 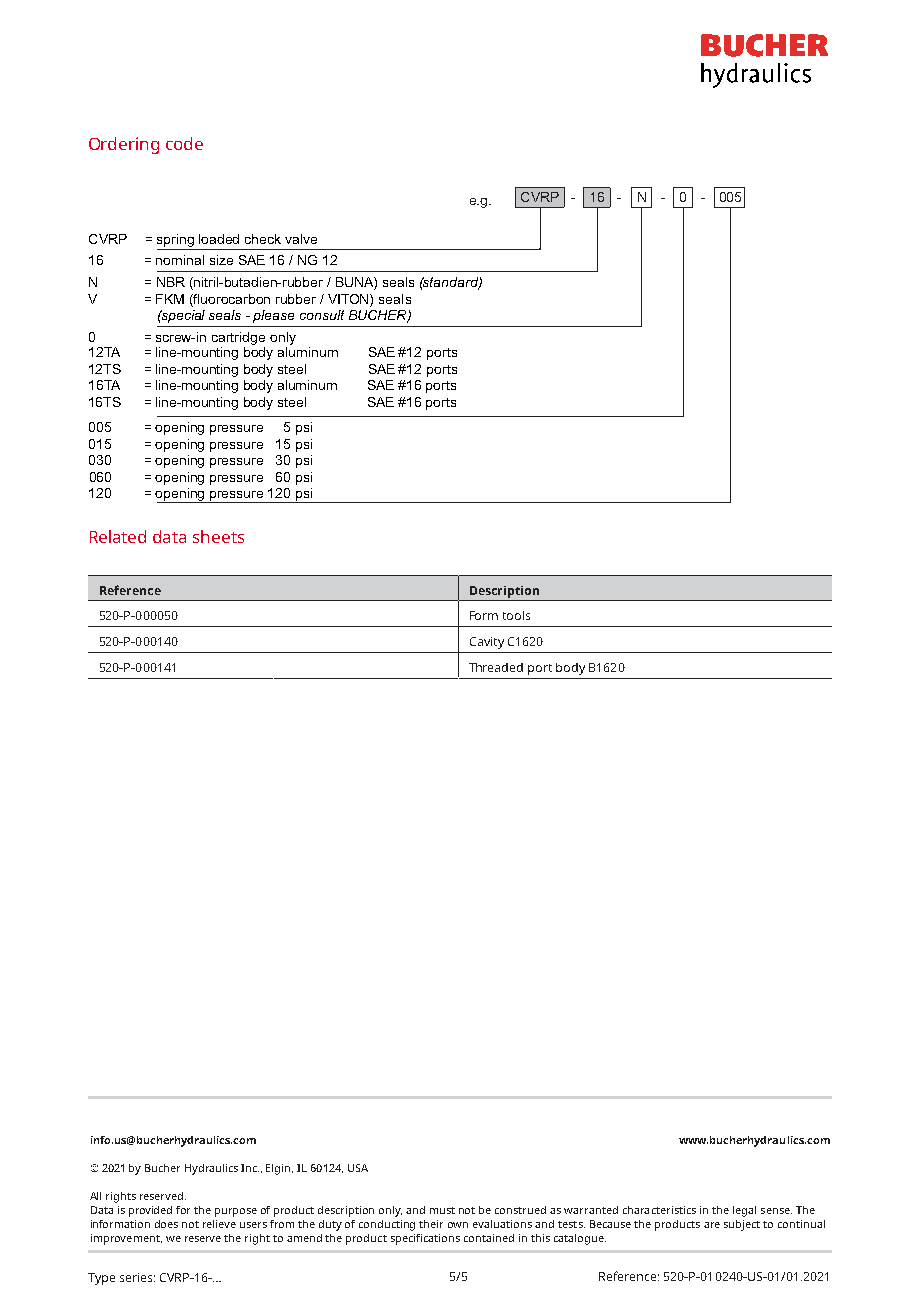 What do you see at coordinates (487, 643) in the screenshot?
I see `Cavity` at bounding box center [487, 643].
